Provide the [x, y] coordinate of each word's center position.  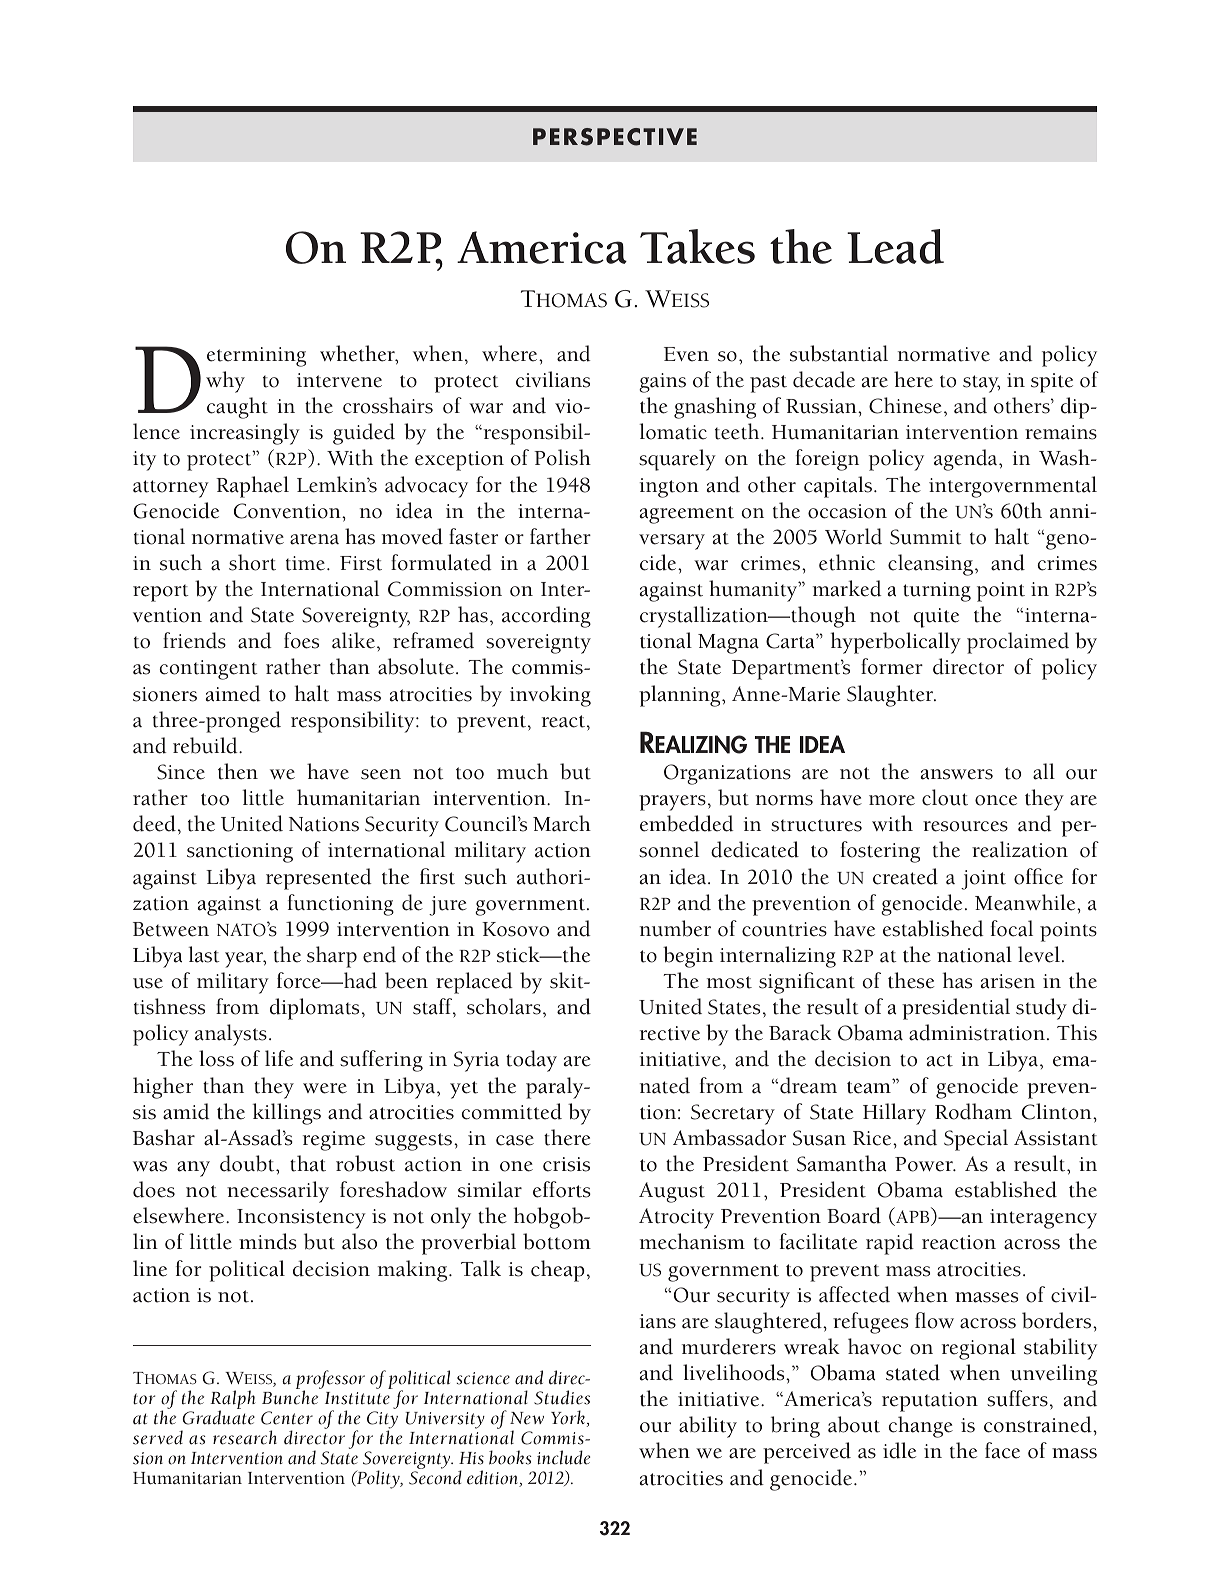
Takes [697, 246]
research [245, 1437]
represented [318, 879]
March [562, 823]
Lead [895, 246]
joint [983, 880]
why [225, 382]
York [569, 1418]
